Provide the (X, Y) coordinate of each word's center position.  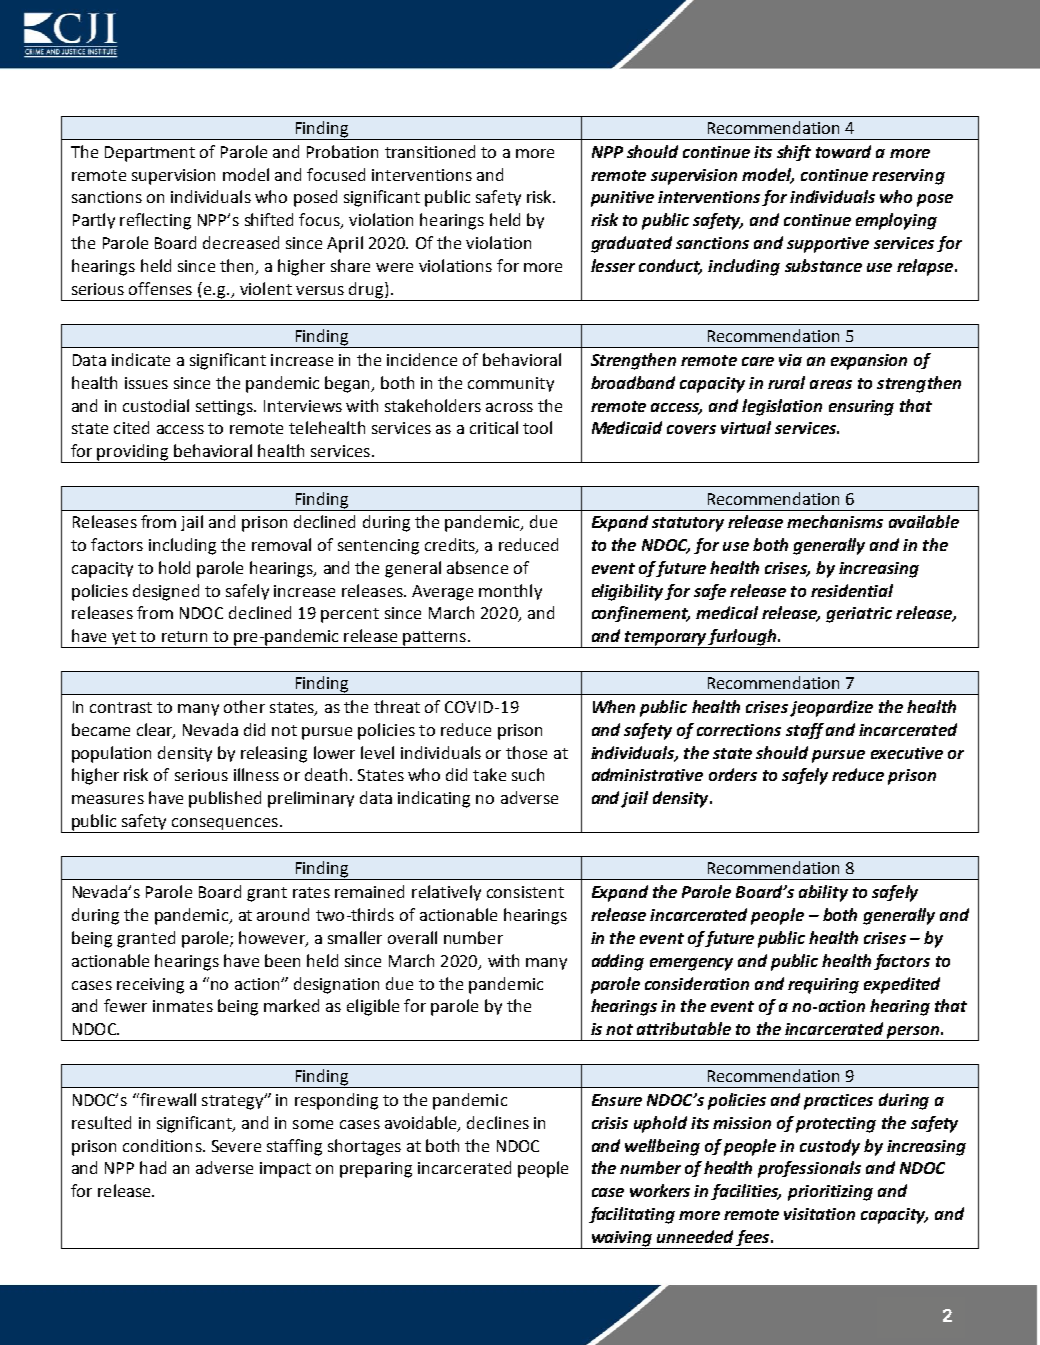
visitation (819, 1214)
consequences (225, 825)
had (153, 1167)
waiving (622, 1239)
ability (823, 893)
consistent (525, 892)
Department (150, 154)
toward (843, 151)
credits (451, 545)
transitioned (430, 151)
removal (281, 544)
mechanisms (835, 521)
